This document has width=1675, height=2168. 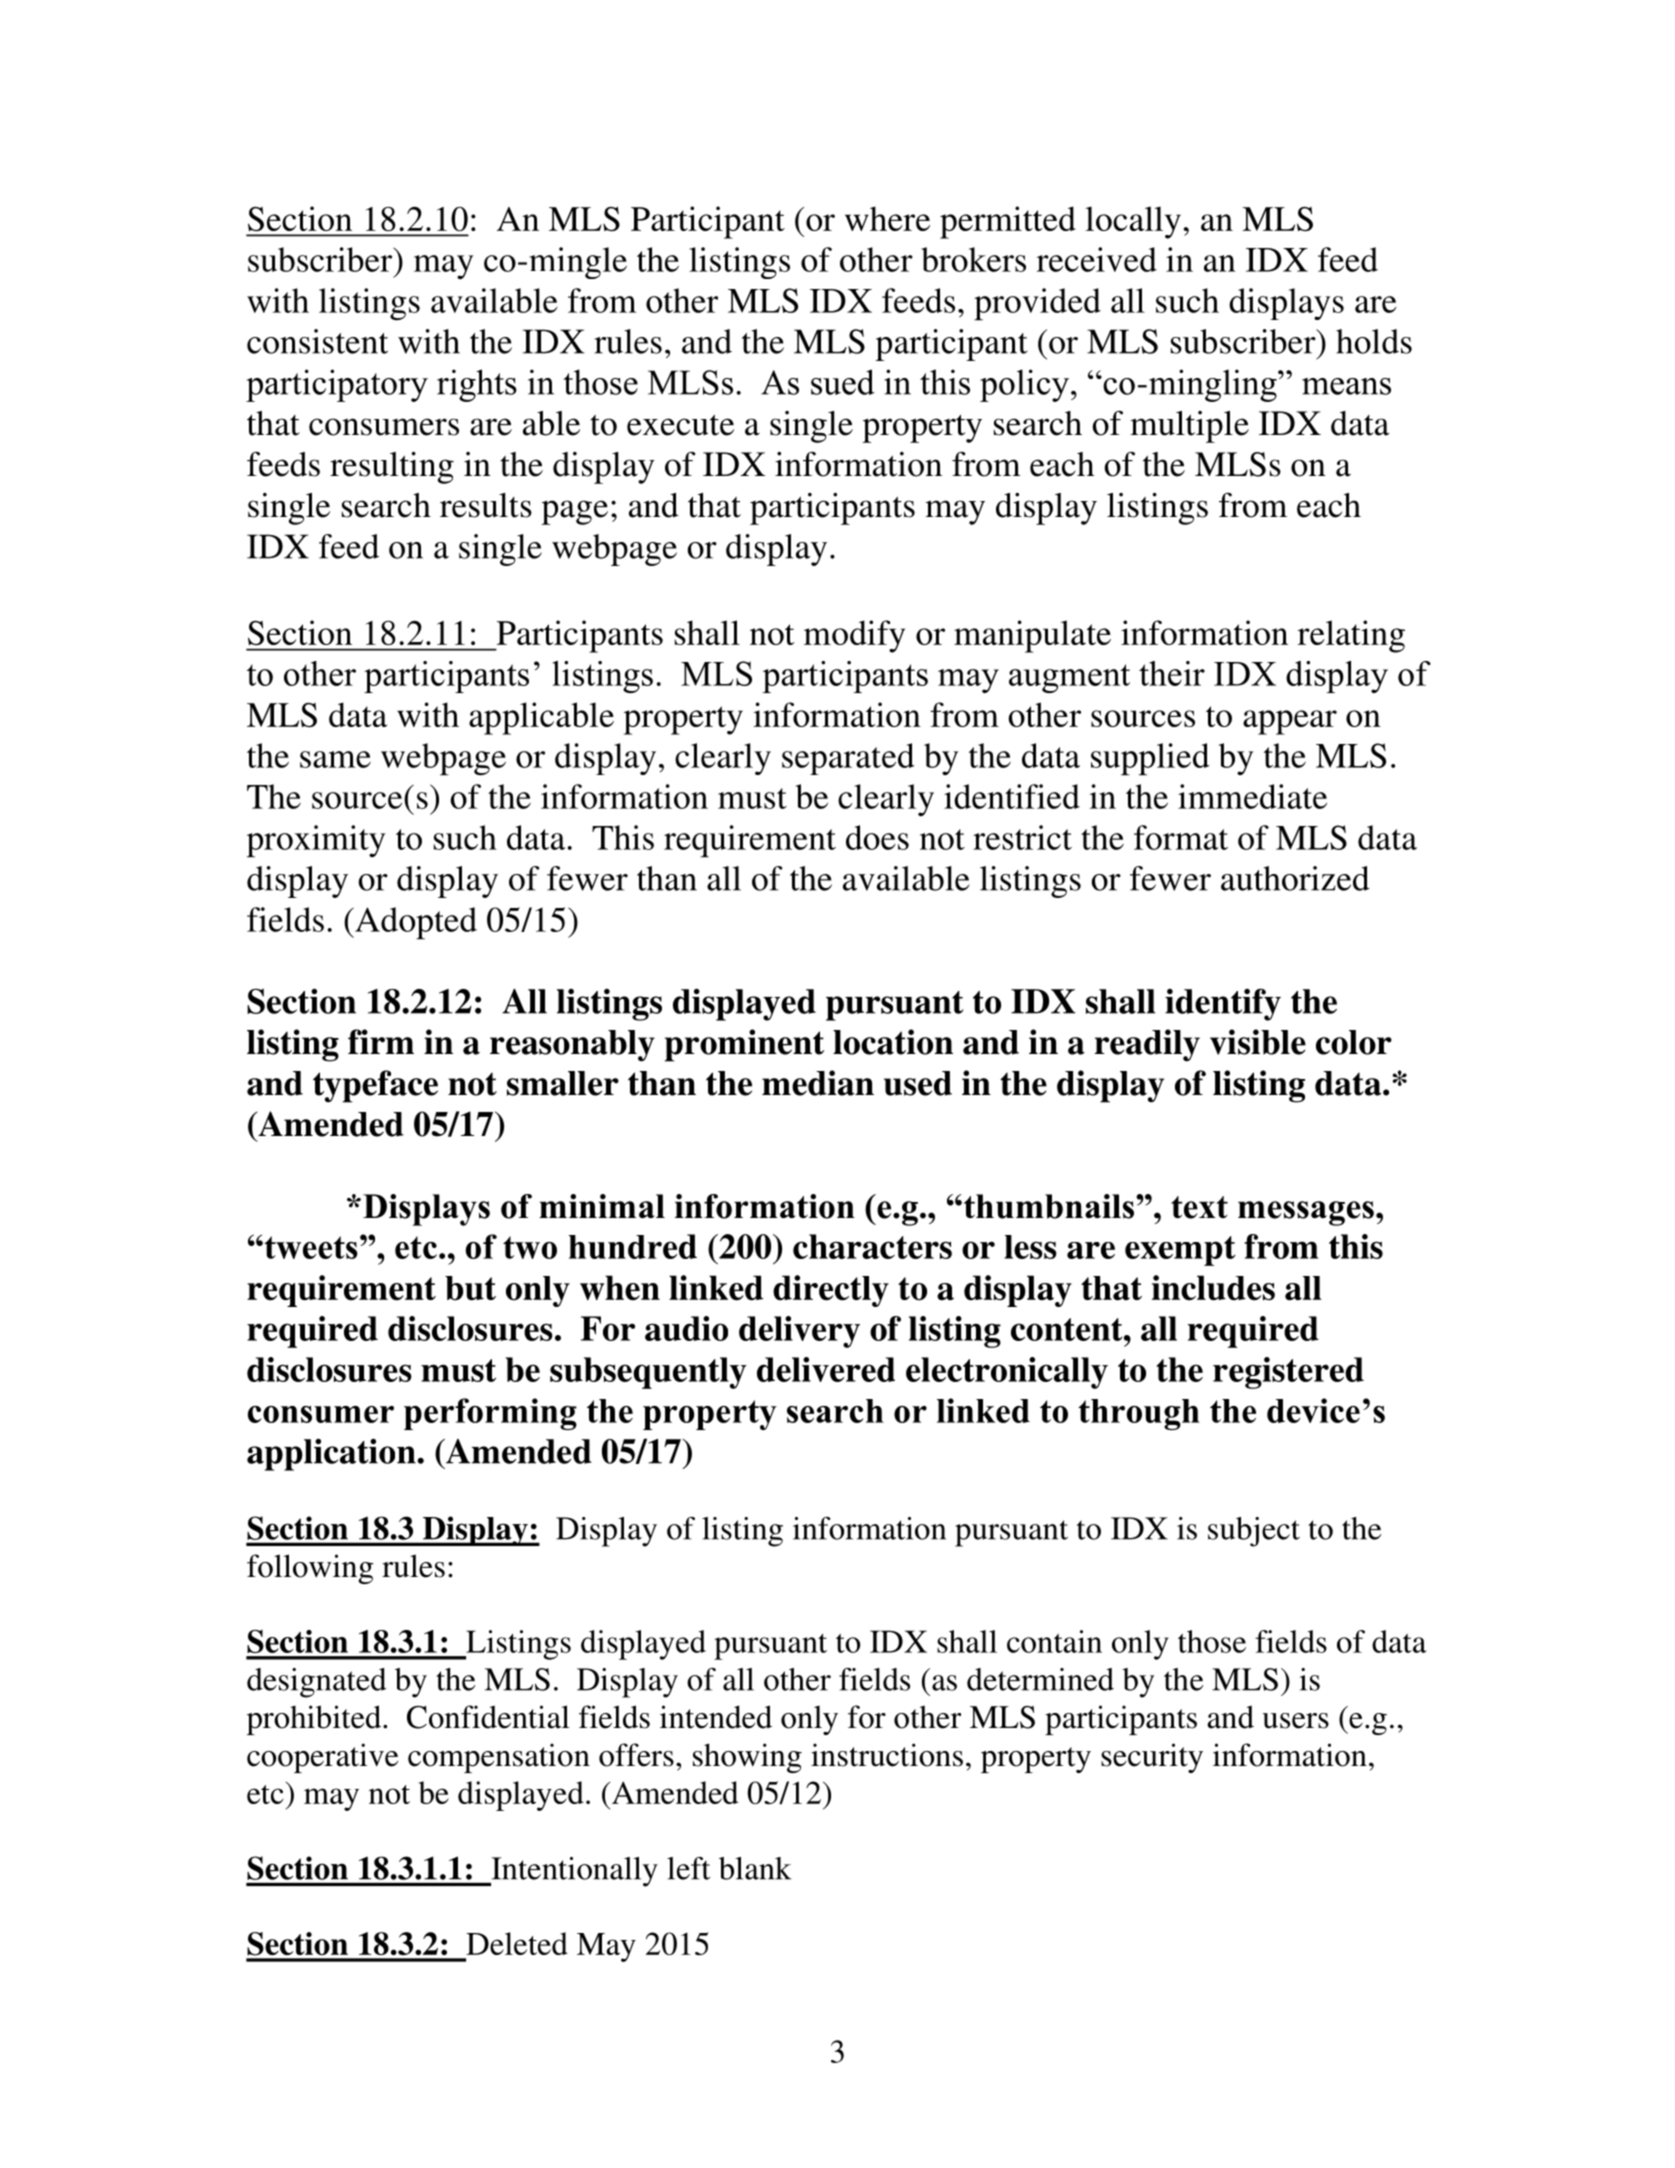 What do you see at coordinates (477, 385) in the document?
I see `rights` at bounding box center [477, 385].
